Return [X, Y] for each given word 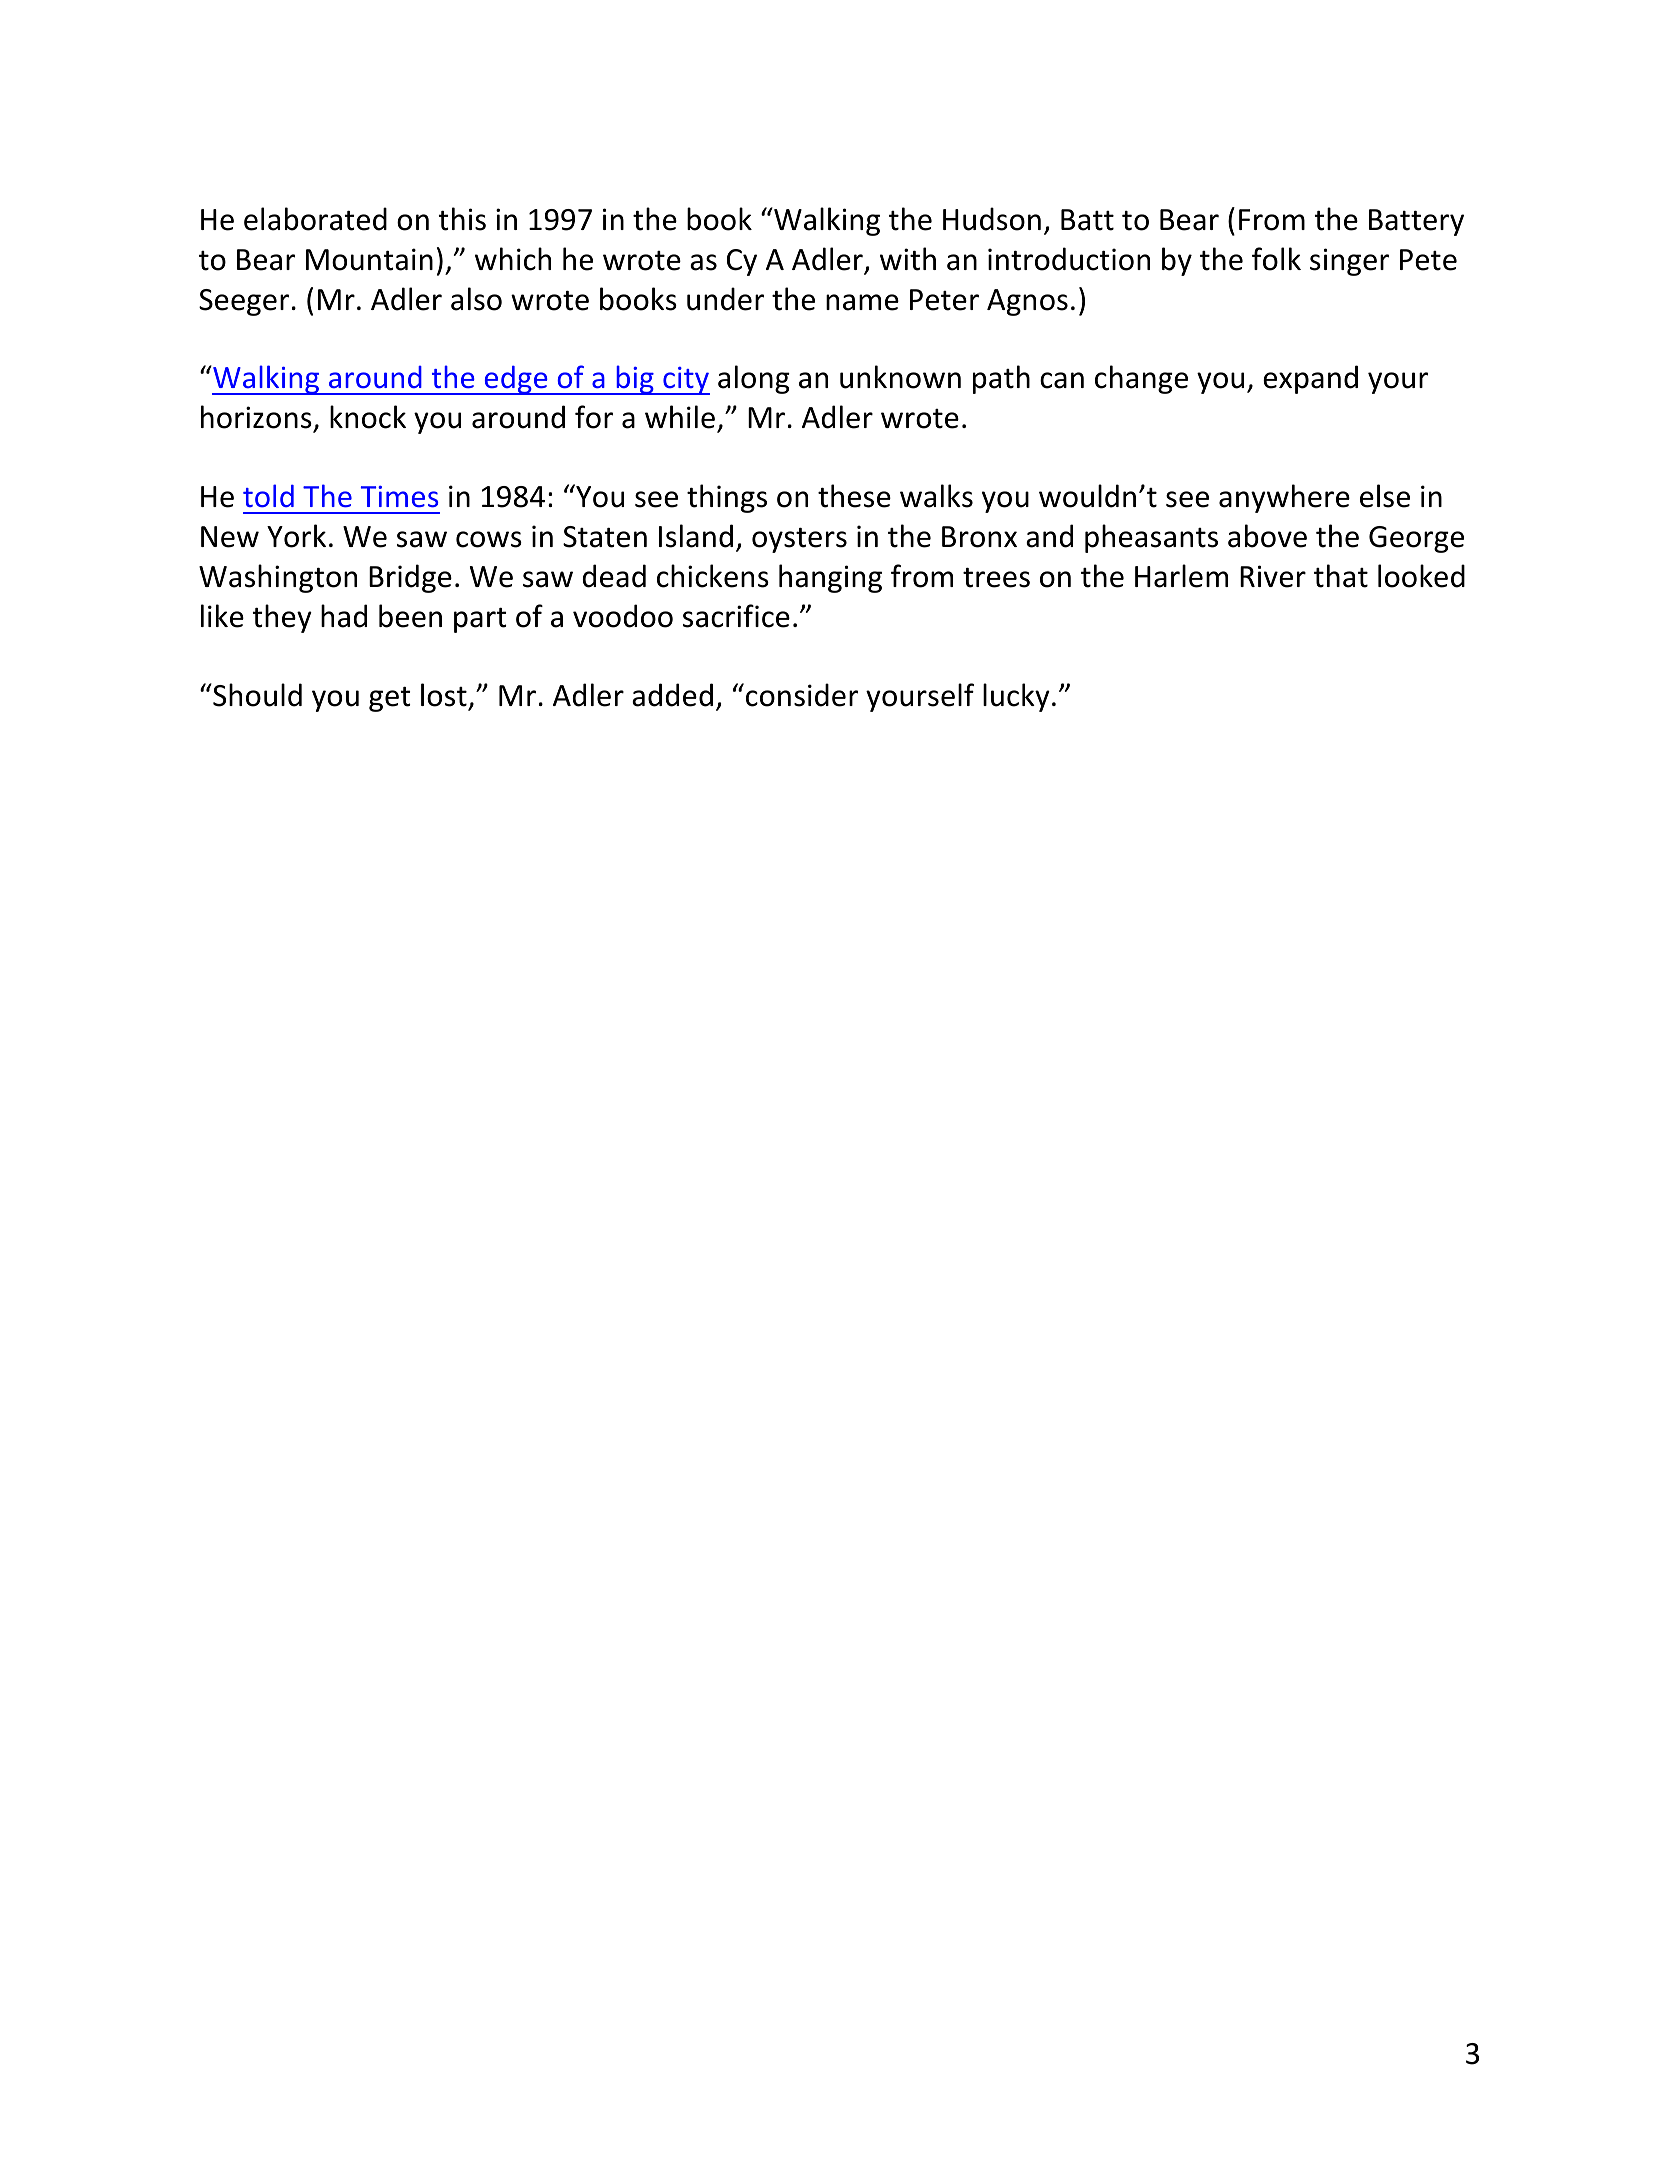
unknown [900, 377]
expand [1310, 379]
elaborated [315, 219]
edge [516, 380]
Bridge [410, 578]
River [1273, 576]
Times [399, 497]
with [908, 259]
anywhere [1284, 498]
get [390, 699]
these [854, 496]
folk [1276, 259]
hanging [830, 578]
